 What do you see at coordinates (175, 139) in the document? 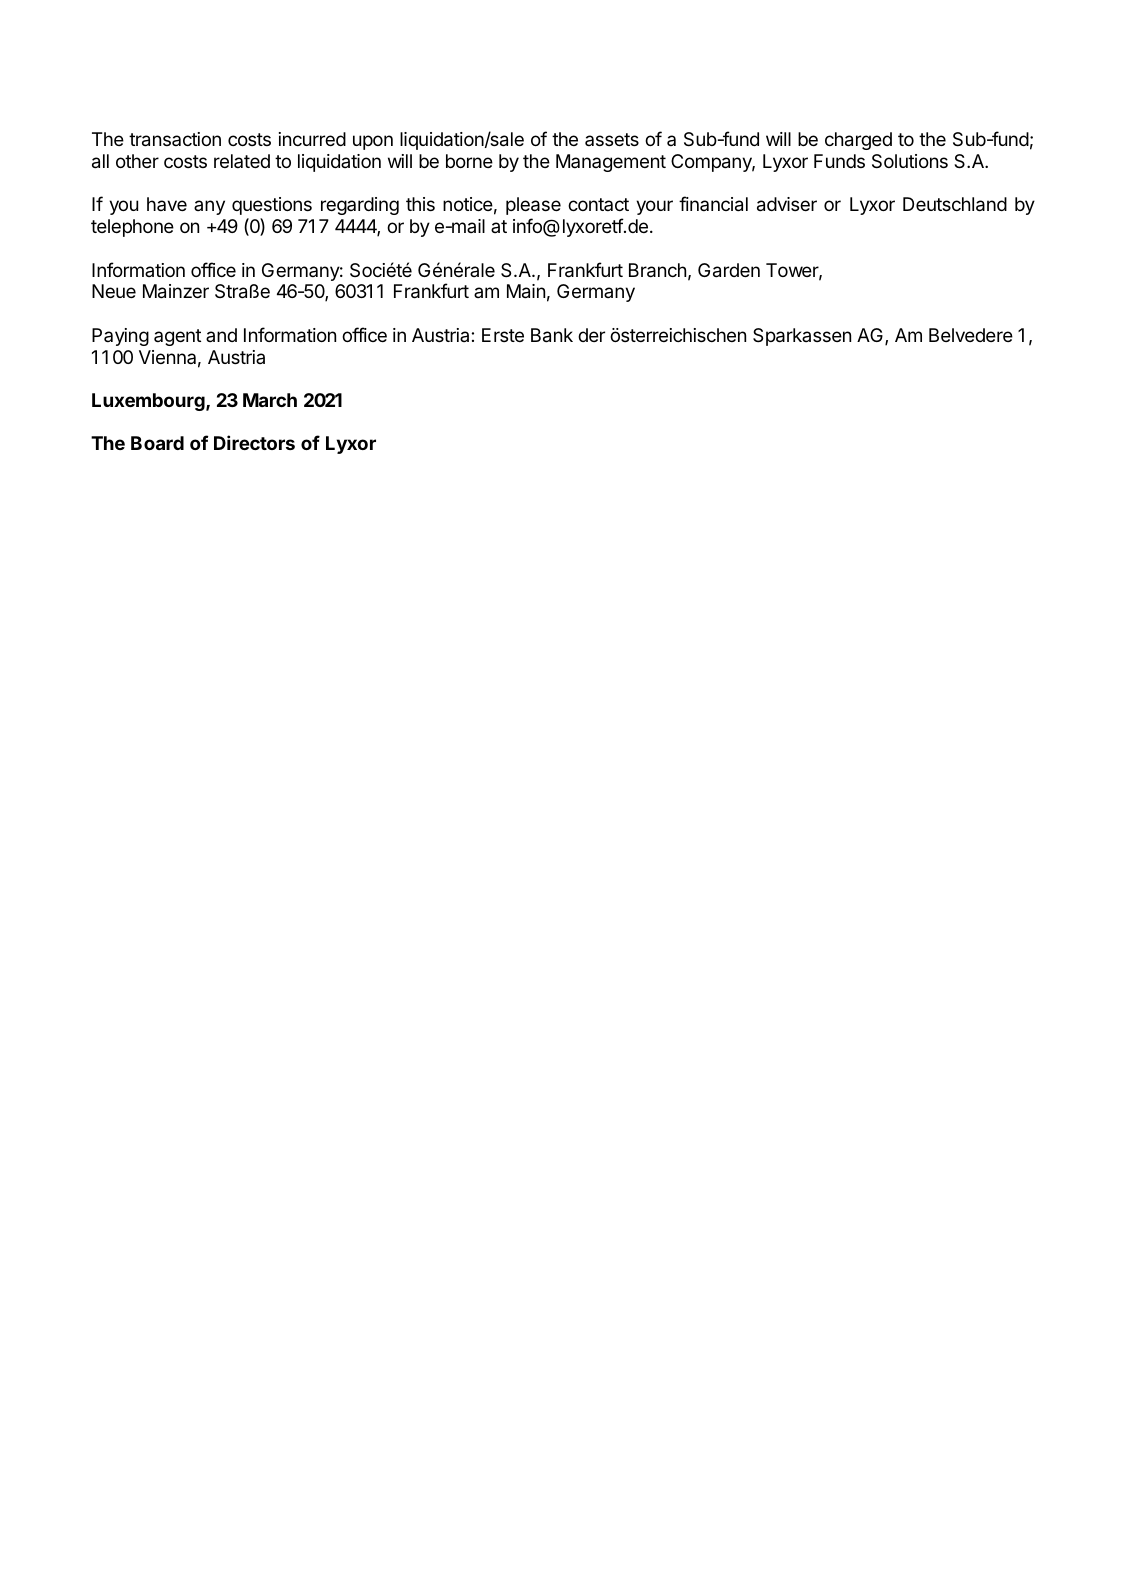
I see `transaction` at bounding box center [175, 139].
